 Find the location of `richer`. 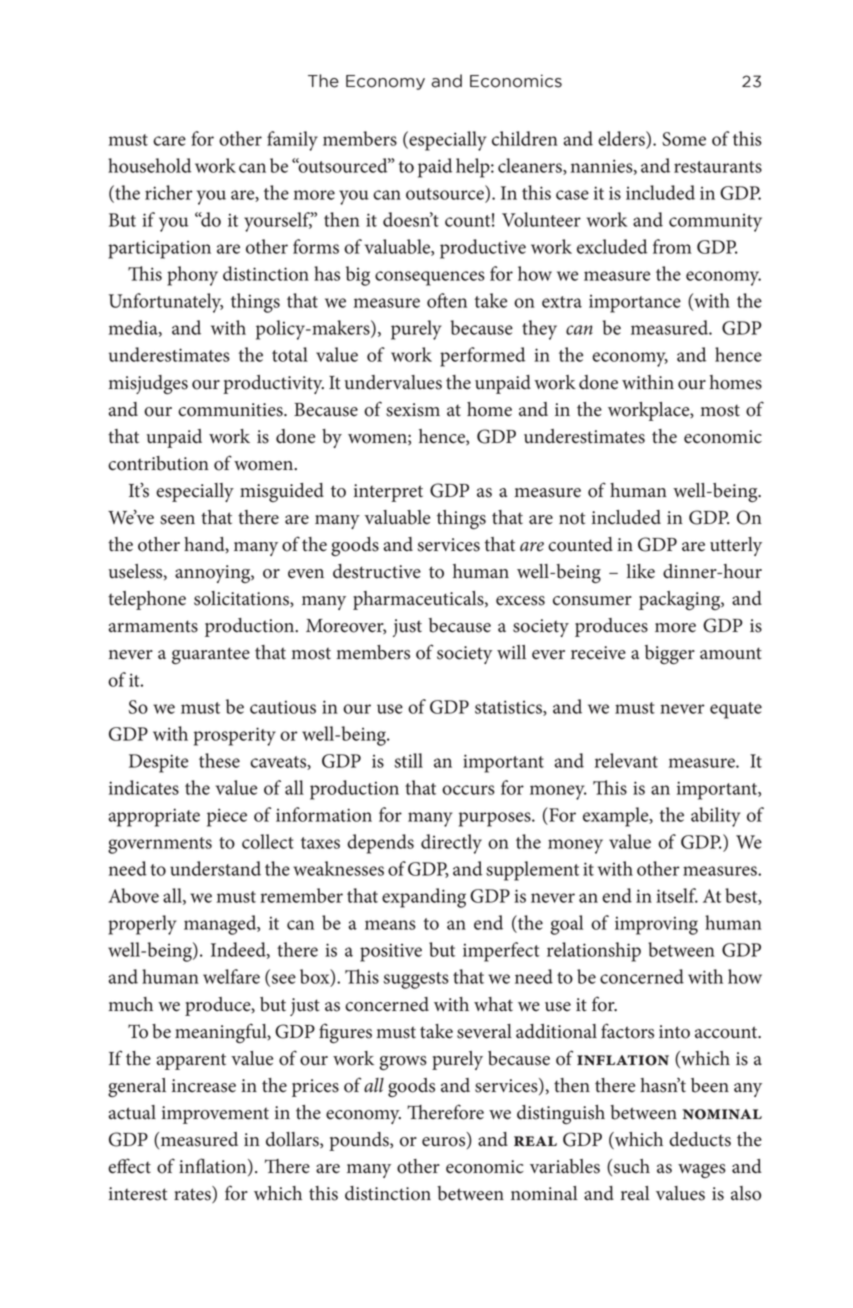

richer is located at coordinates (169, 192).
